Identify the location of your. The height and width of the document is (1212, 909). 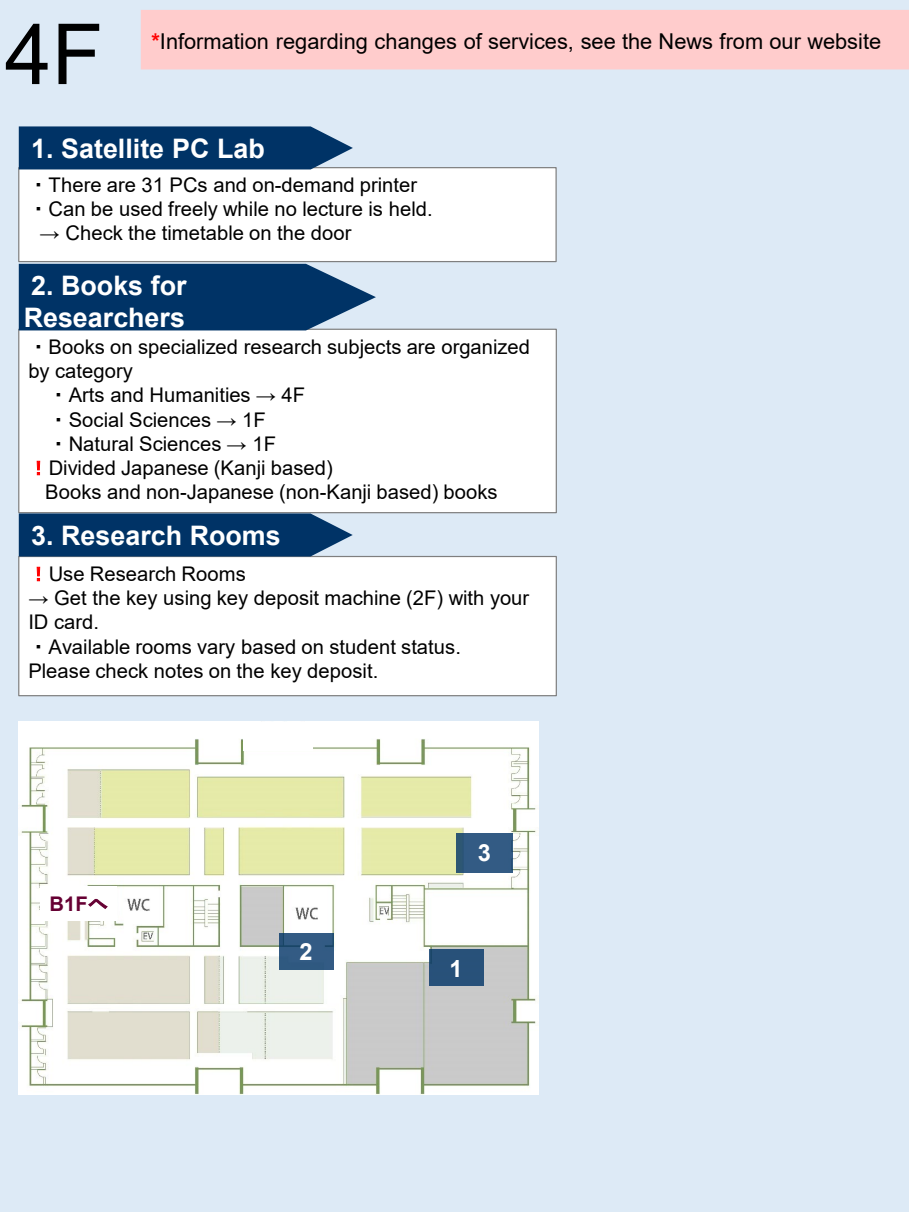
(509, 602).
